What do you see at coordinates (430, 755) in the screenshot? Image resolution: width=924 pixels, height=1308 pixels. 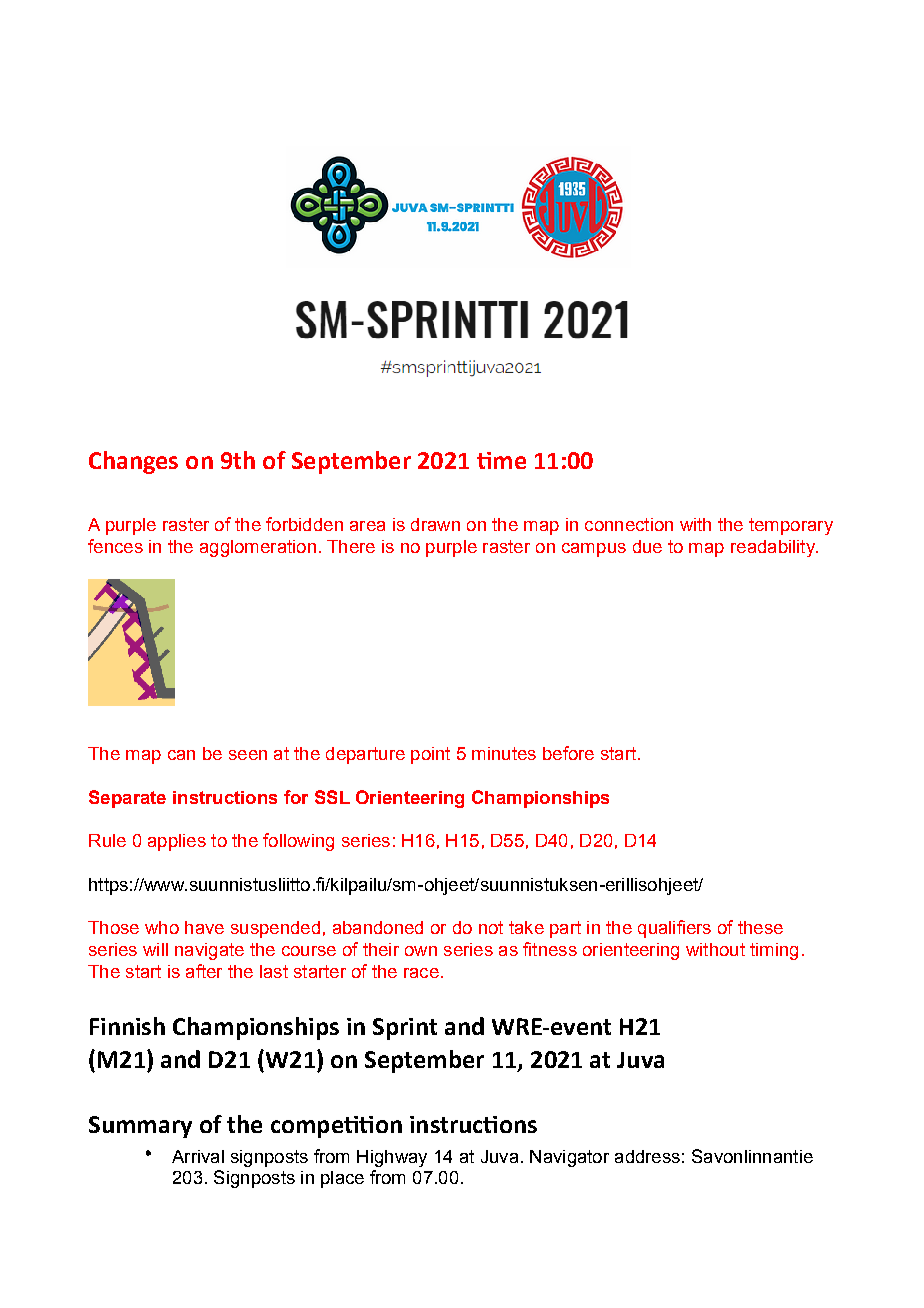 I see `point` at bounding box center [430, 755].
